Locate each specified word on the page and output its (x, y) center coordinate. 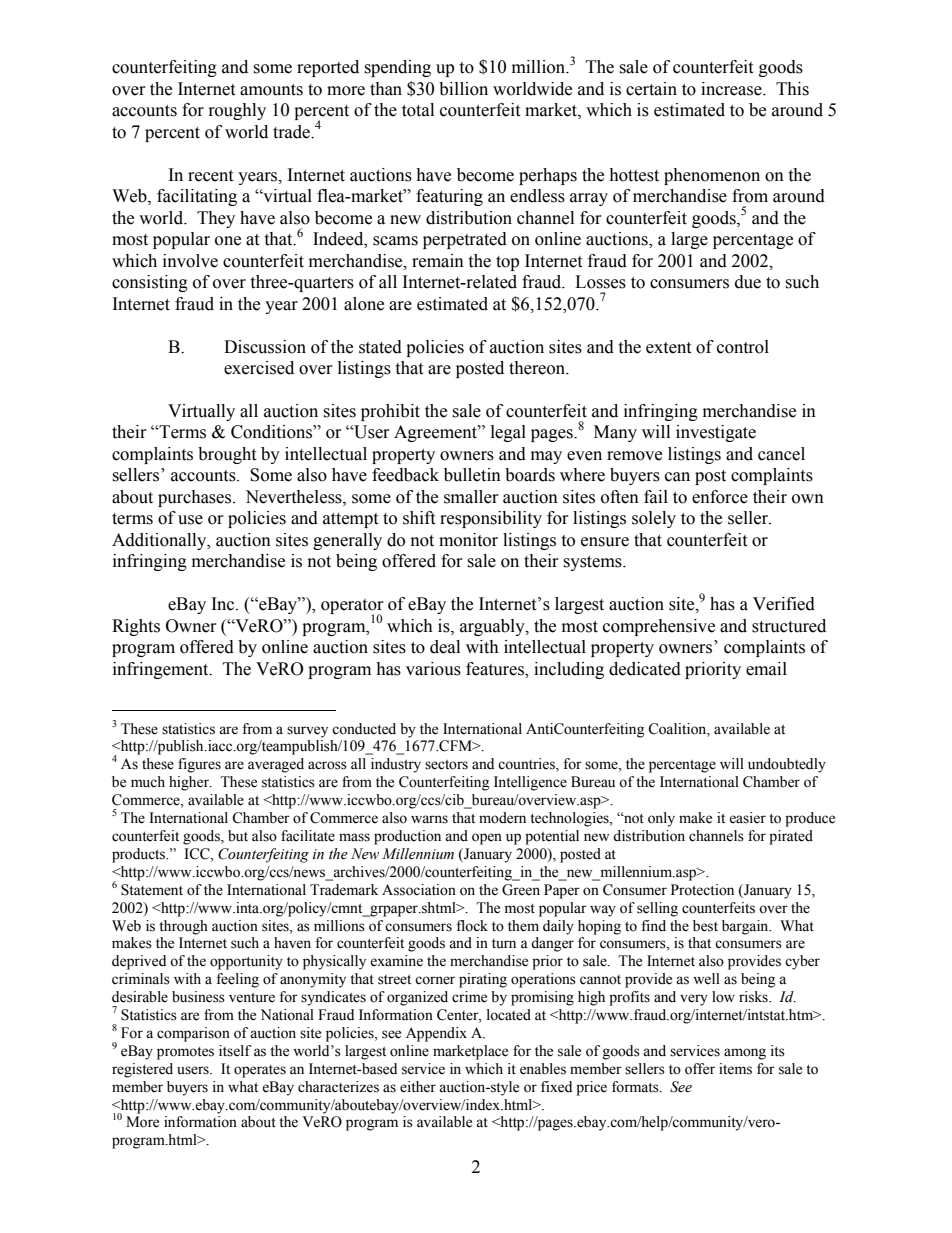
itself (235, 1051)
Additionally (160, 541)
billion (463, 89)
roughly (237, 111)
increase (732, 89)
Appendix (436, 1034)
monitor (468, 540)
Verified (784, 604)
